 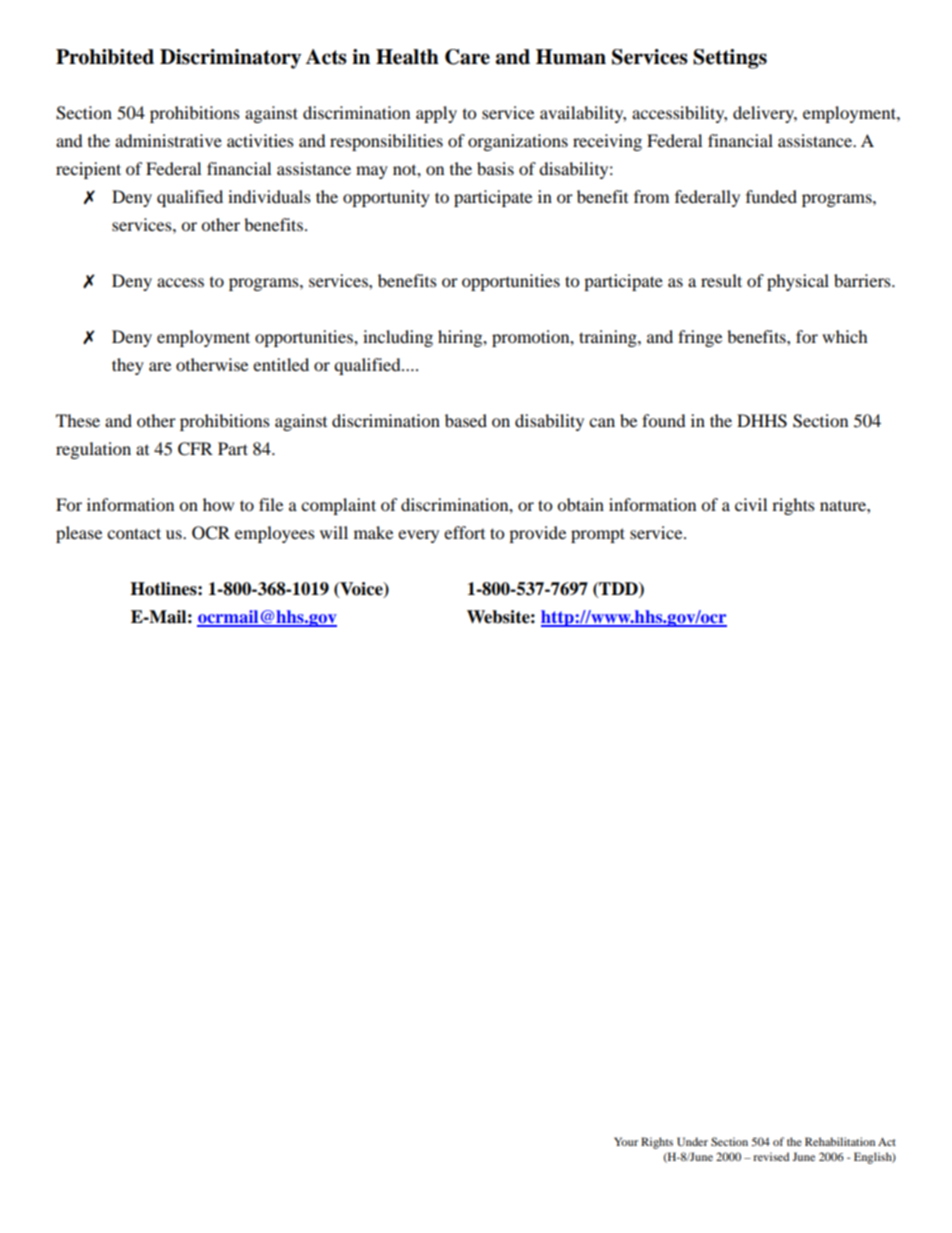 I want to click on every, so click(x=418, y=536).
